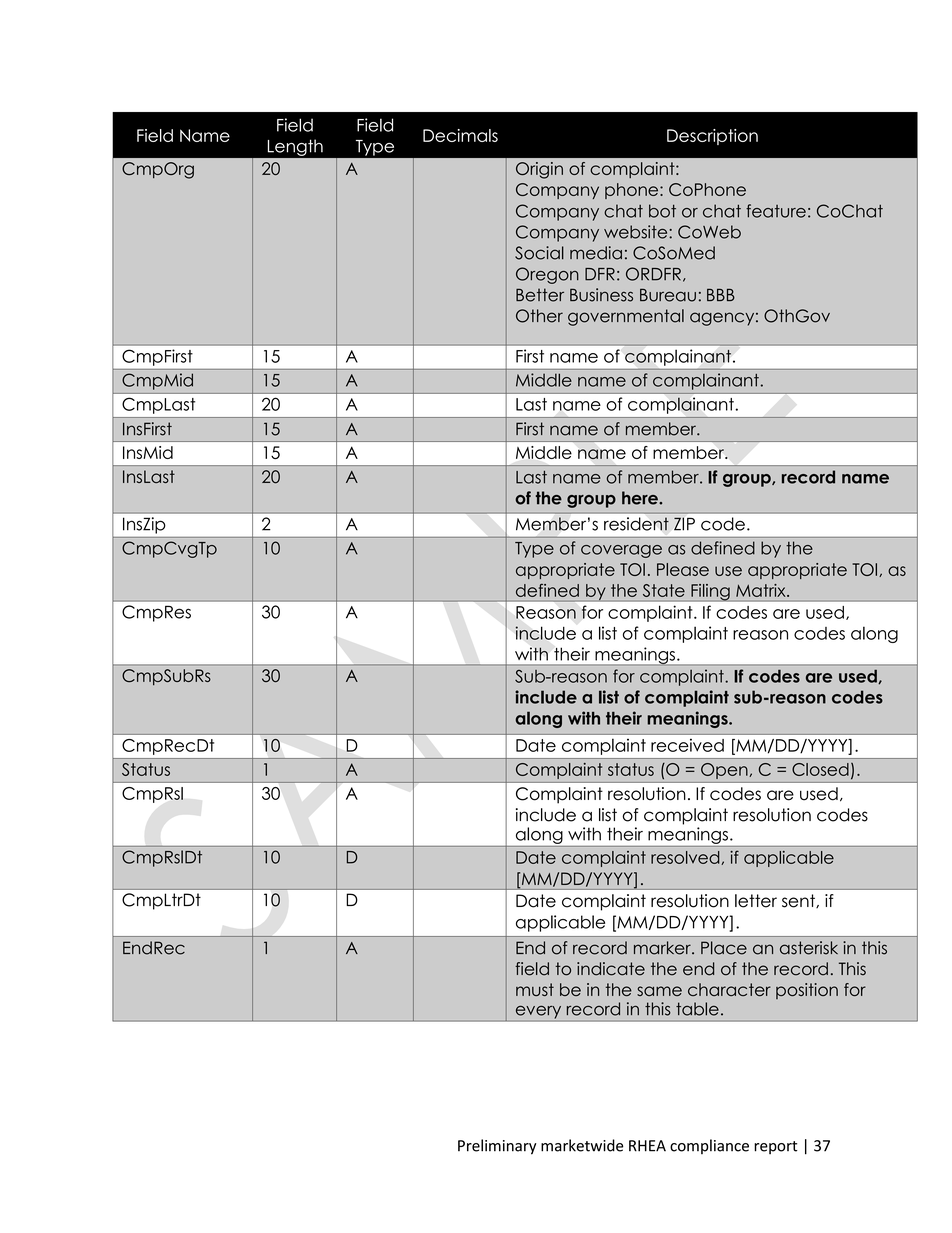 This screenshot has height=1233, width=952. I want to click on coverage, so click(621, 551).
